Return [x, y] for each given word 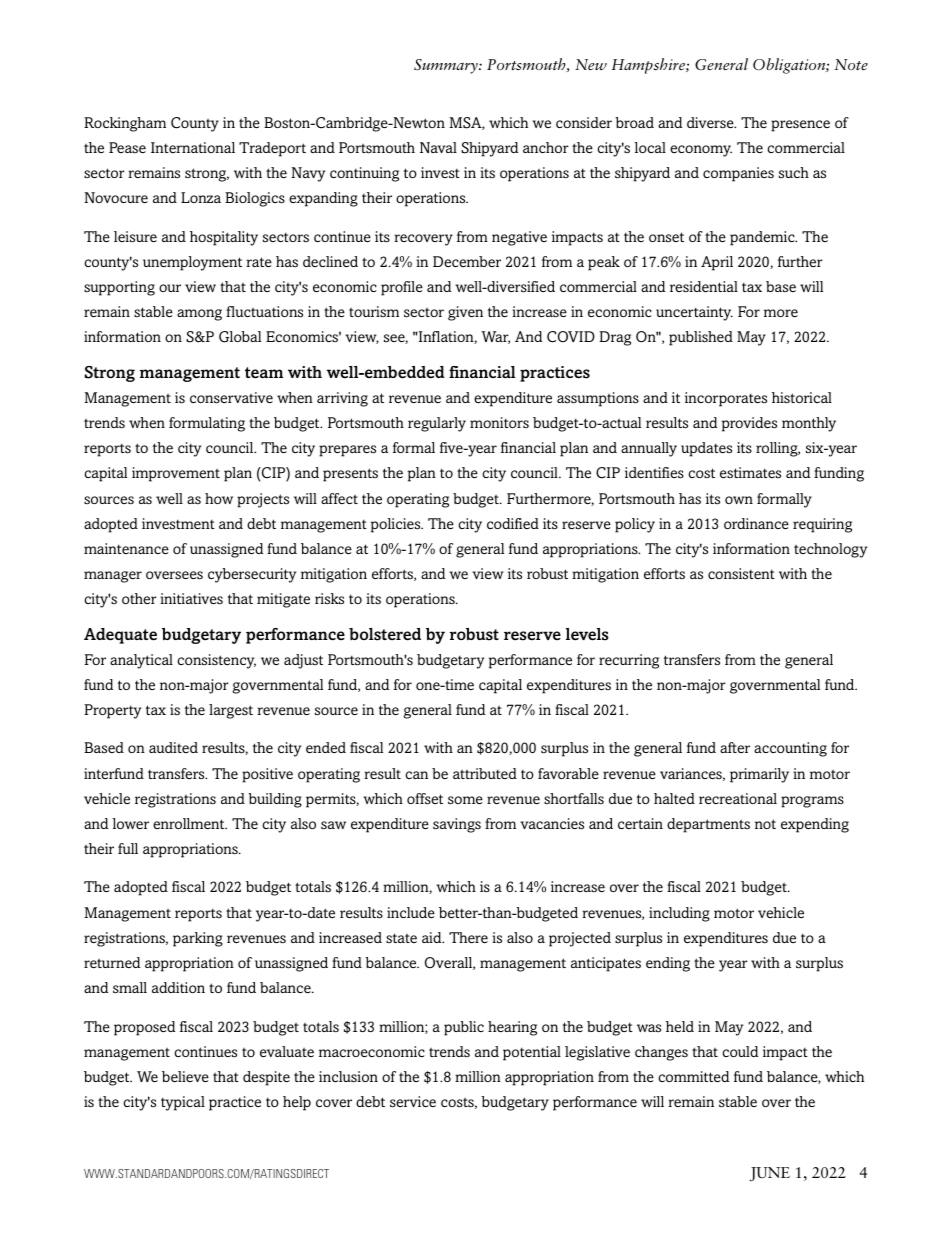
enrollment [190, 823]
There [468, 937]
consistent [741, 574]
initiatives [191, 599]
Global [240, 337]
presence [800, 126]
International [193, 147]
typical [183, 1103]
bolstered [385, 634]
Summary [447, 66]
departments [708, 825]
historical [802, 398]
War [495, 337]
